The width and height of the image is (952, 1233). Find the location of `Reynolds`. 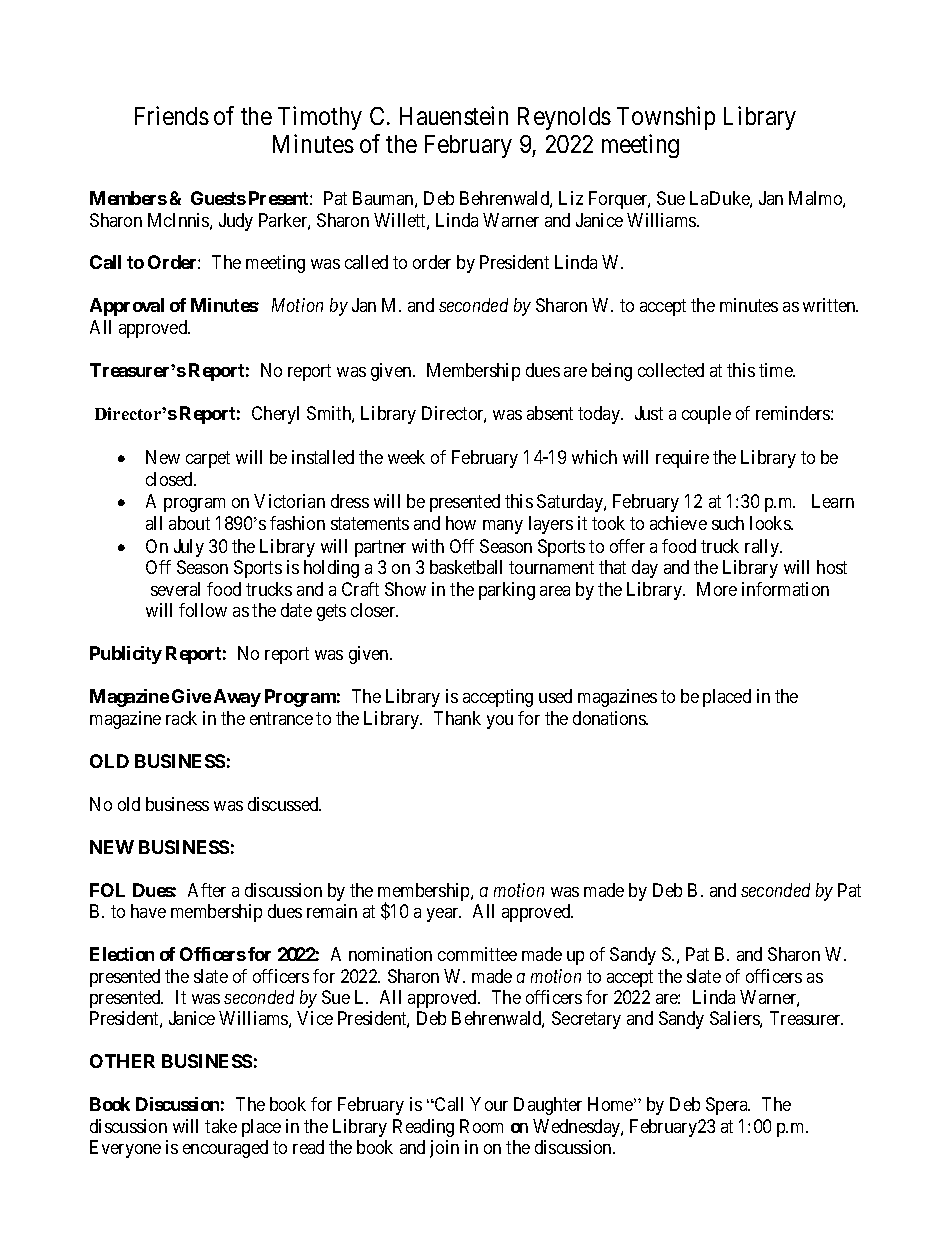

Reynolds is located at coordinates (564, 118).
